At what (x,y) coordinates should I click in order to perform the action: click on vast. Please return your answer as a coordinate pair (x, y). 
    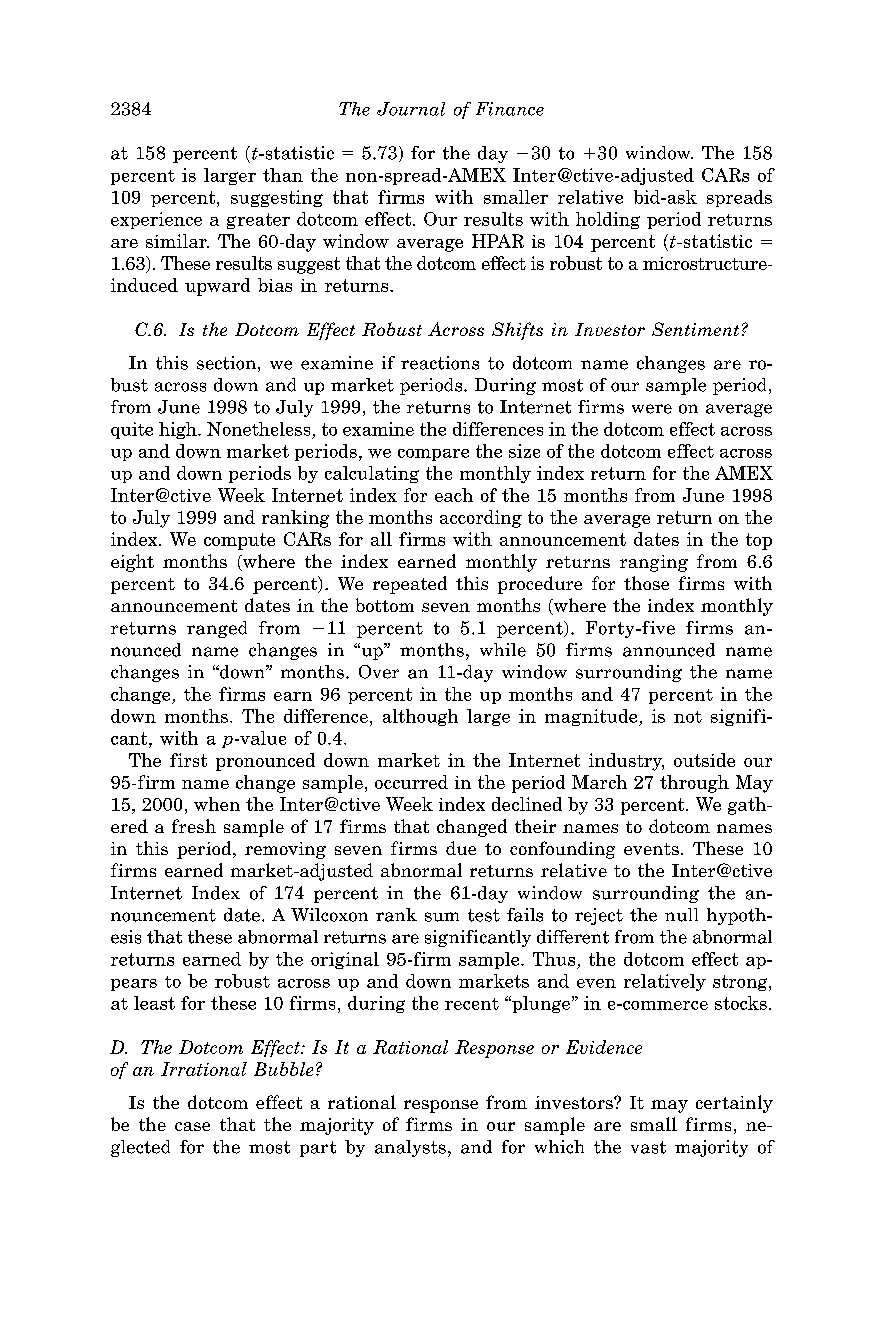
    Looking at the image, I should click on (648, 1147).
